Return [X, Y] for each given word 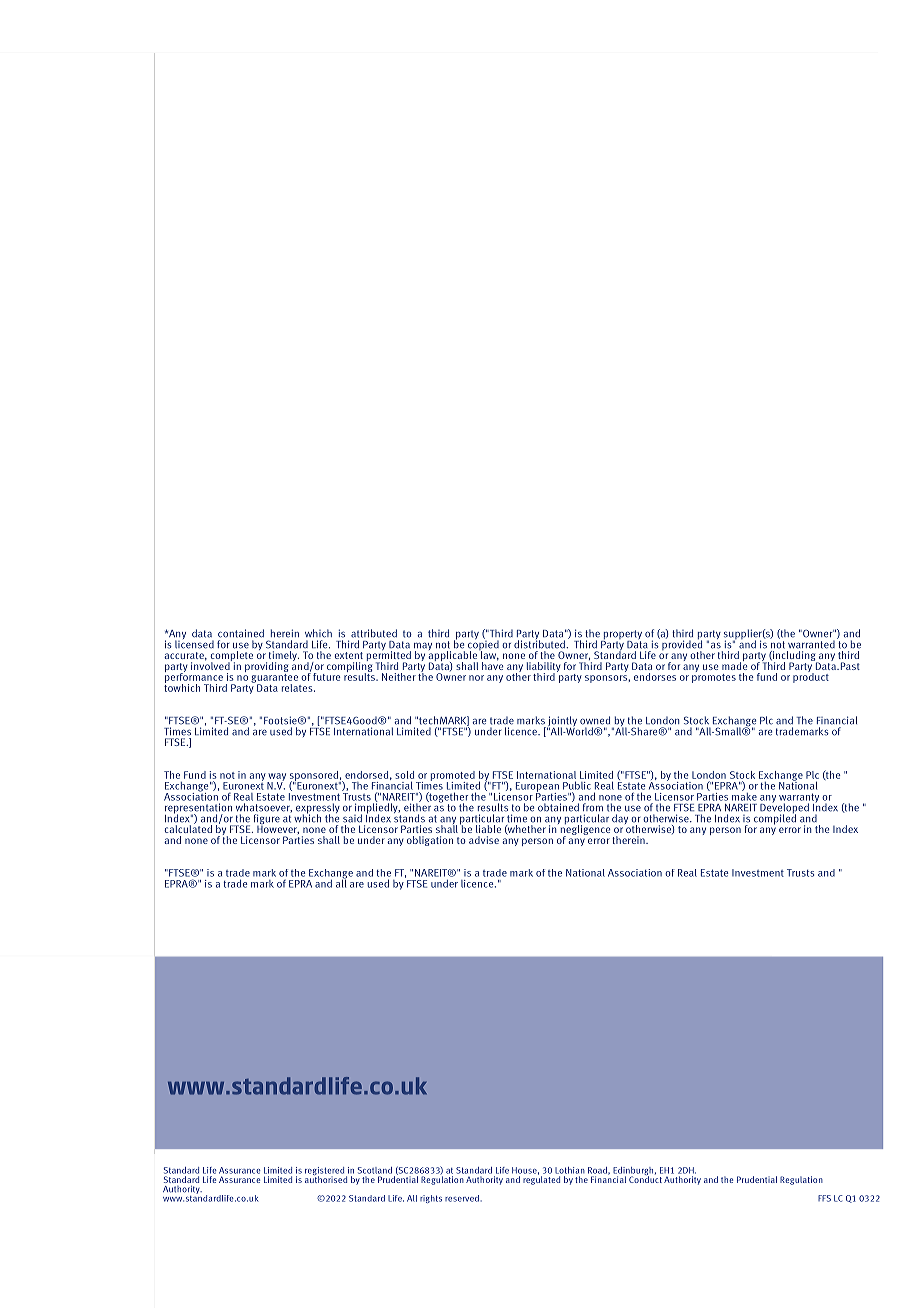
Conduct [645, 1178]
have [492, 665]
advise [484, 840]
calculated [188, 828]
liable [488, 829]
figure [267, 820]
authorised [326, 1178]
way [276, 778]
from [593, 807]
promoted [453, 777]
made [734, 665]
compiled [775, 818]
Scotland [375, 1170]
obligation [430, 841]
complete [232, 657]
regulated [541, 1179]
